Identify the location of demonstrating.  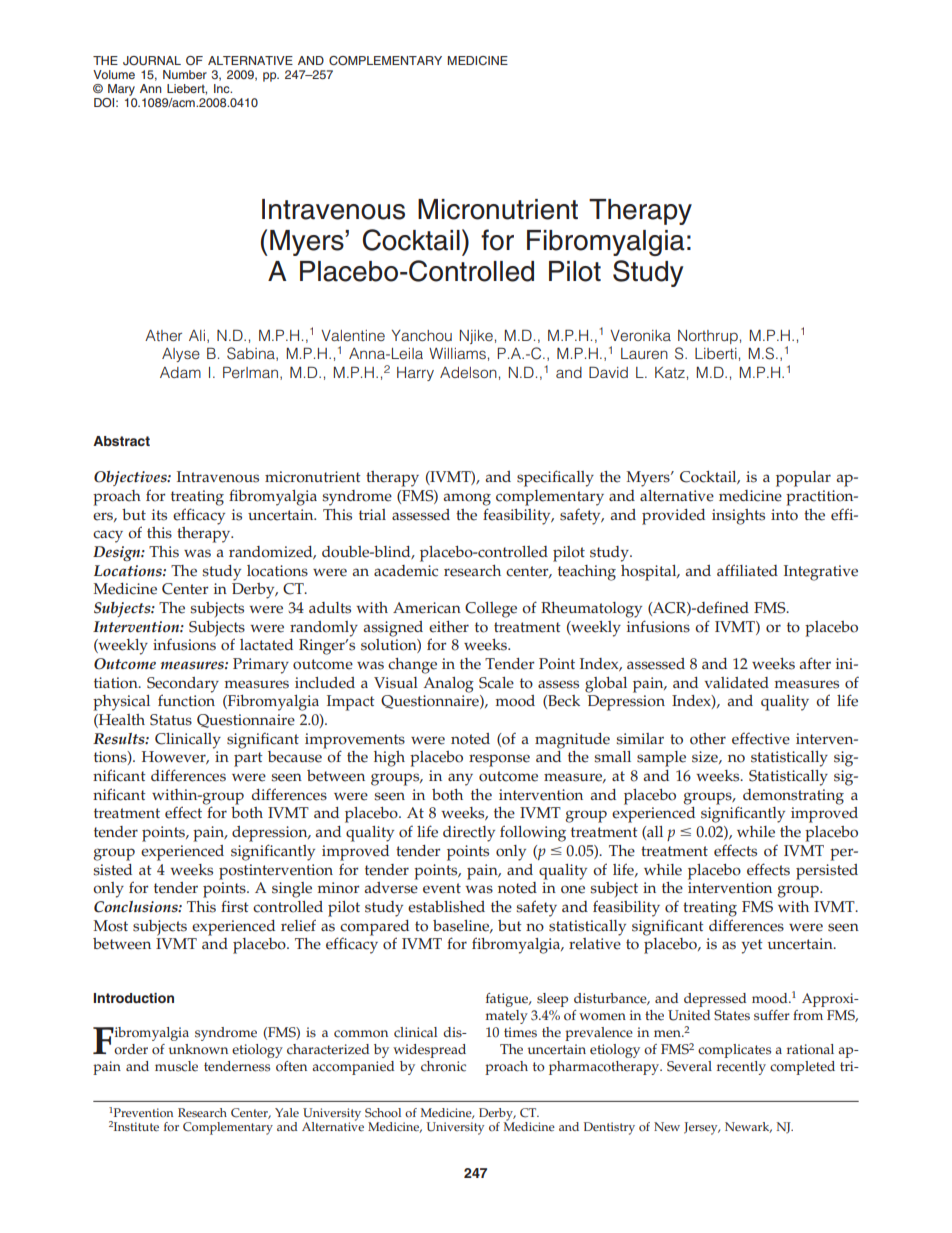
(793, 797).
